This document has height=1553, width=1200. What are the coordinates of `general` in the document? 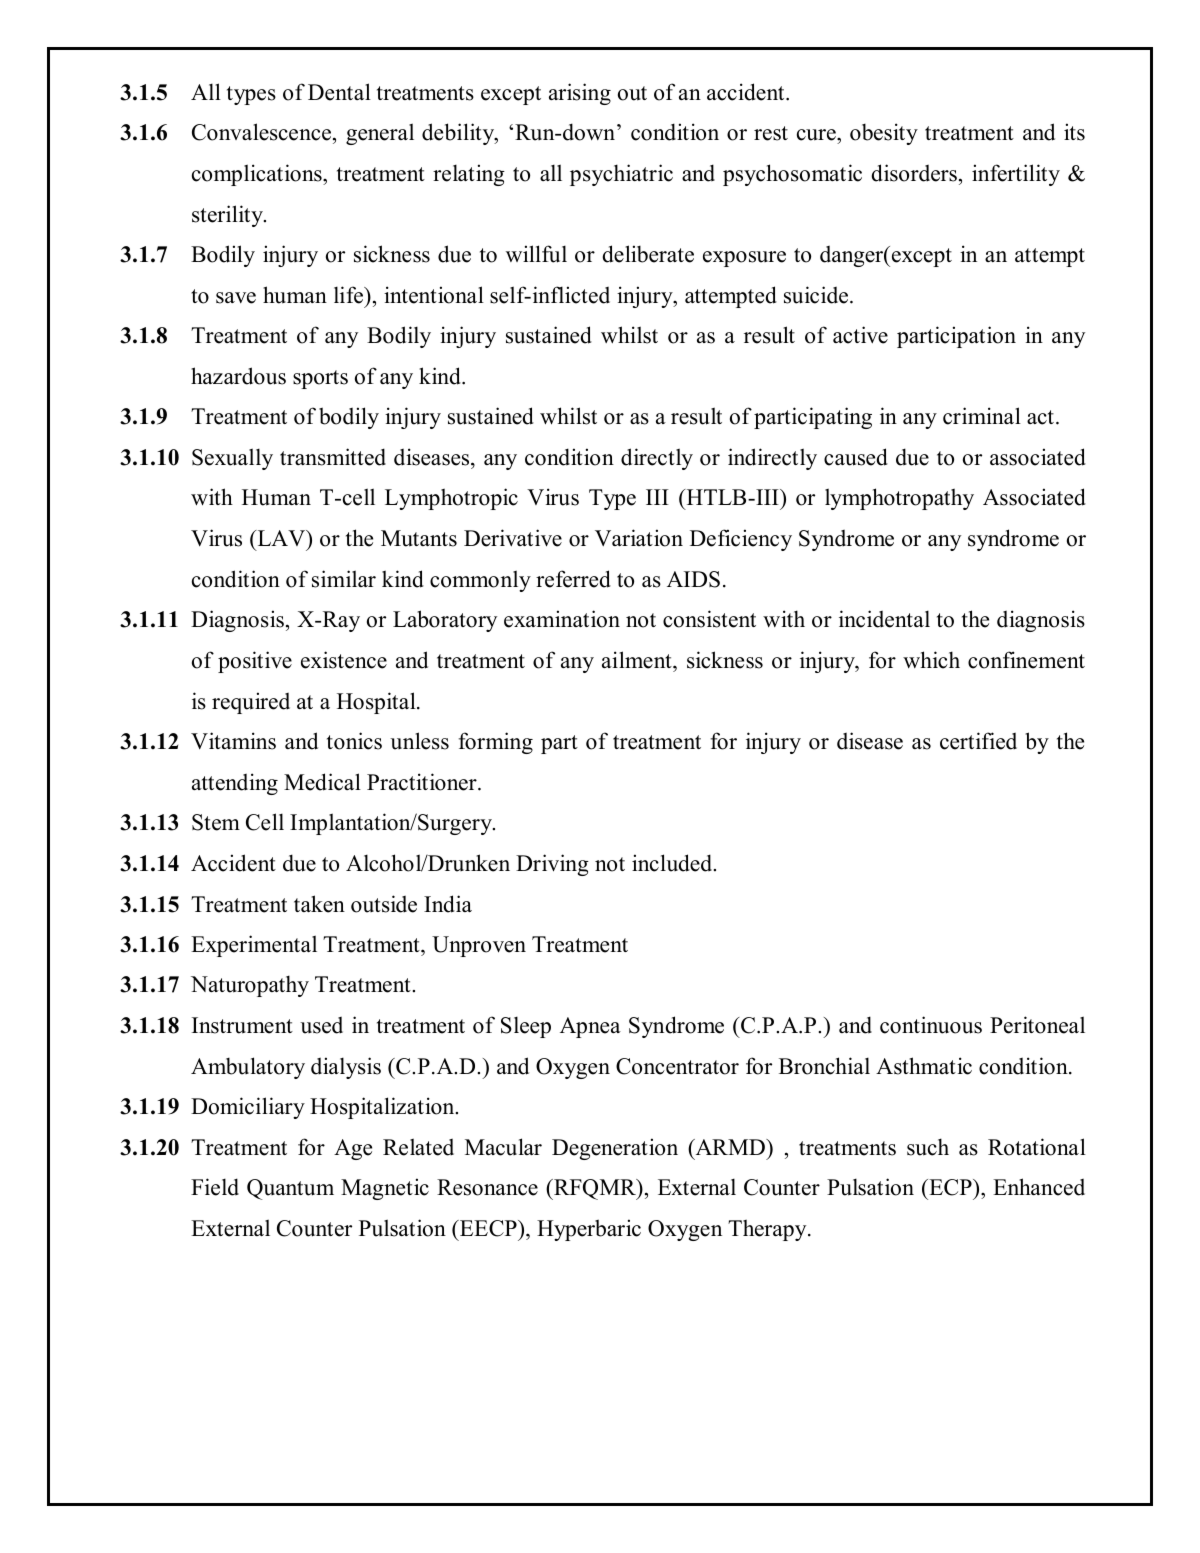 It's located at (380, 134).
